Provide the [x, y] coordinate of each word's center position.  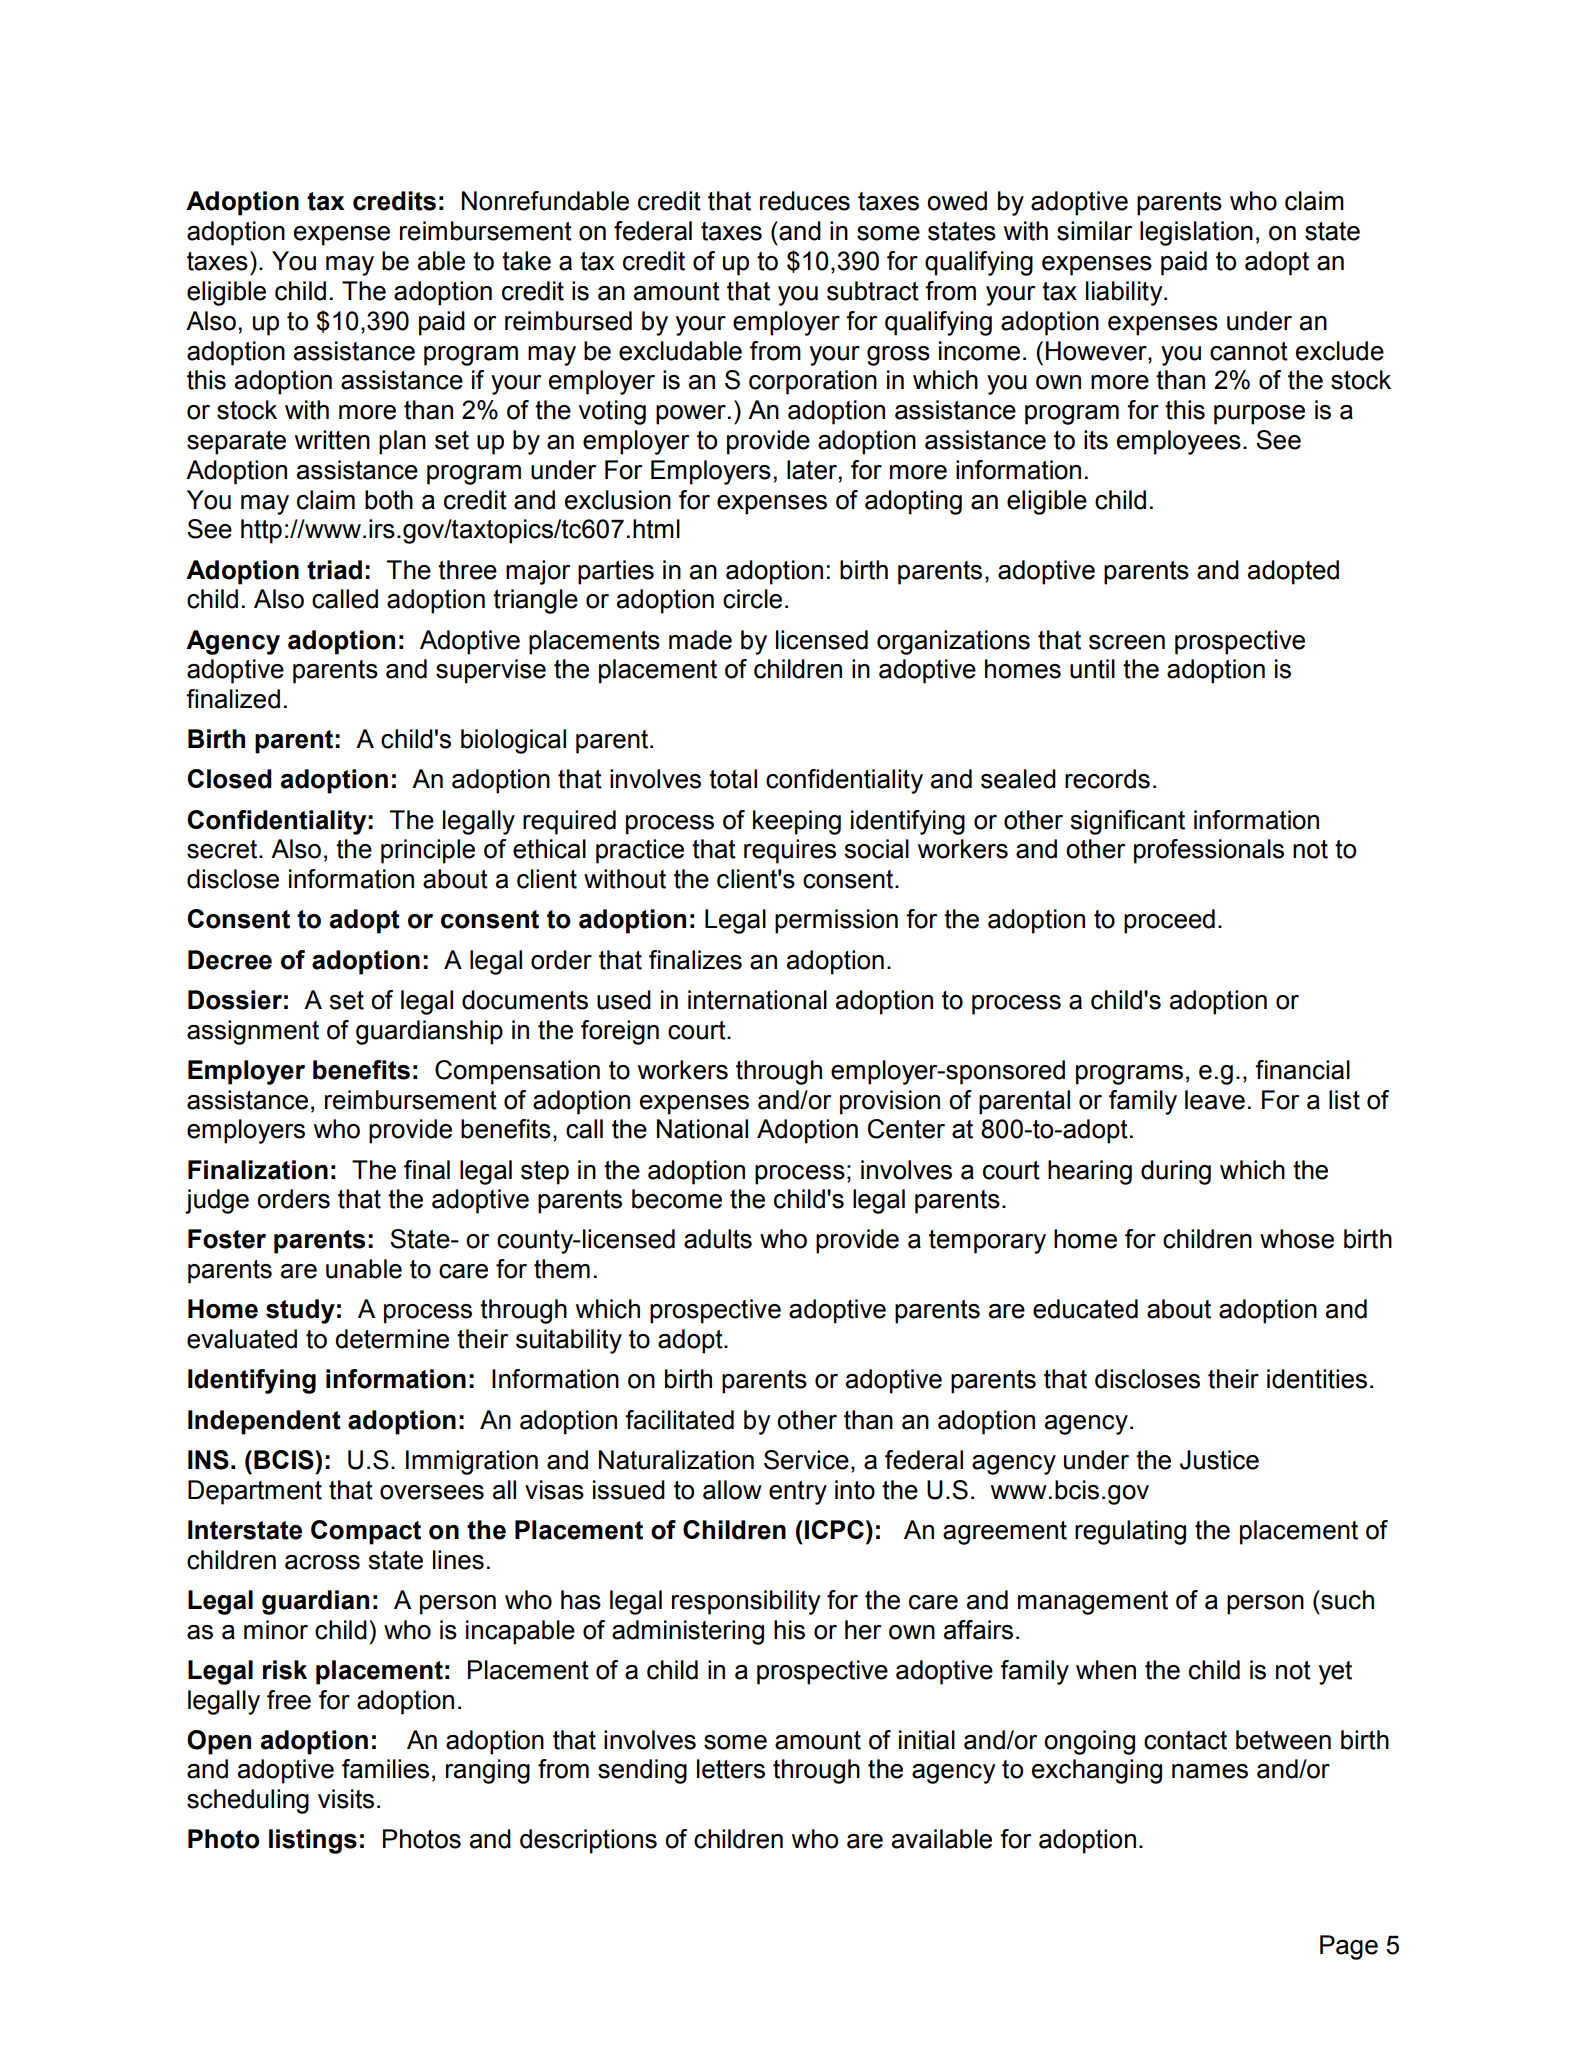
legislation [1196, 233]
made [700, 640]
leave [1215, 1100]
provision [890, 1102]
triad [334, 570]
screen [1127, 642]
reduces [805, 201]
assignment [253, 1032]
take [526, 261]
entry [798, 1493]
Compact [366, 1532]
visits [346, 1799]
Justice [1219, 1460]
